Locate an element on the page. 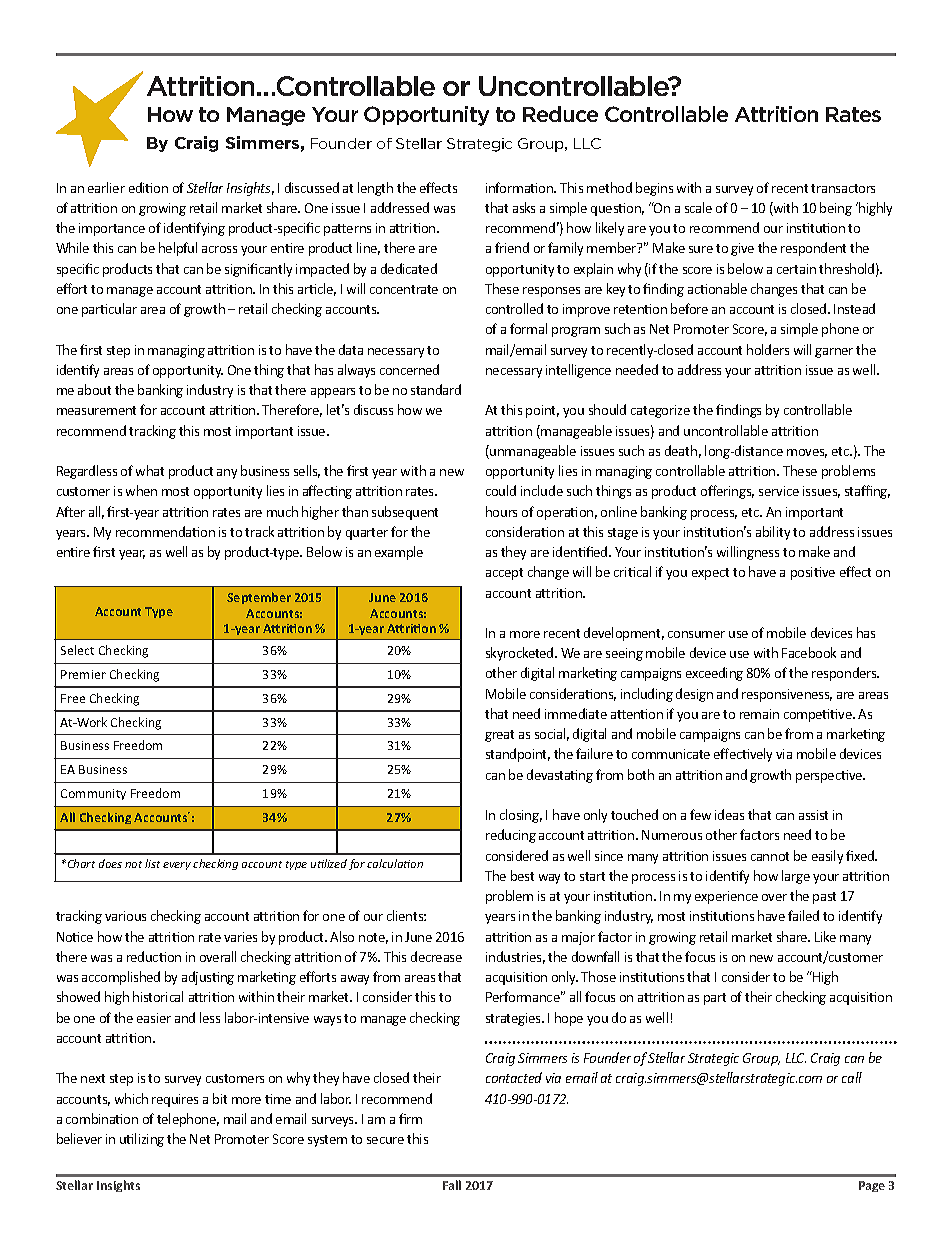  utilizing is located at coordinates (142, 1140).
